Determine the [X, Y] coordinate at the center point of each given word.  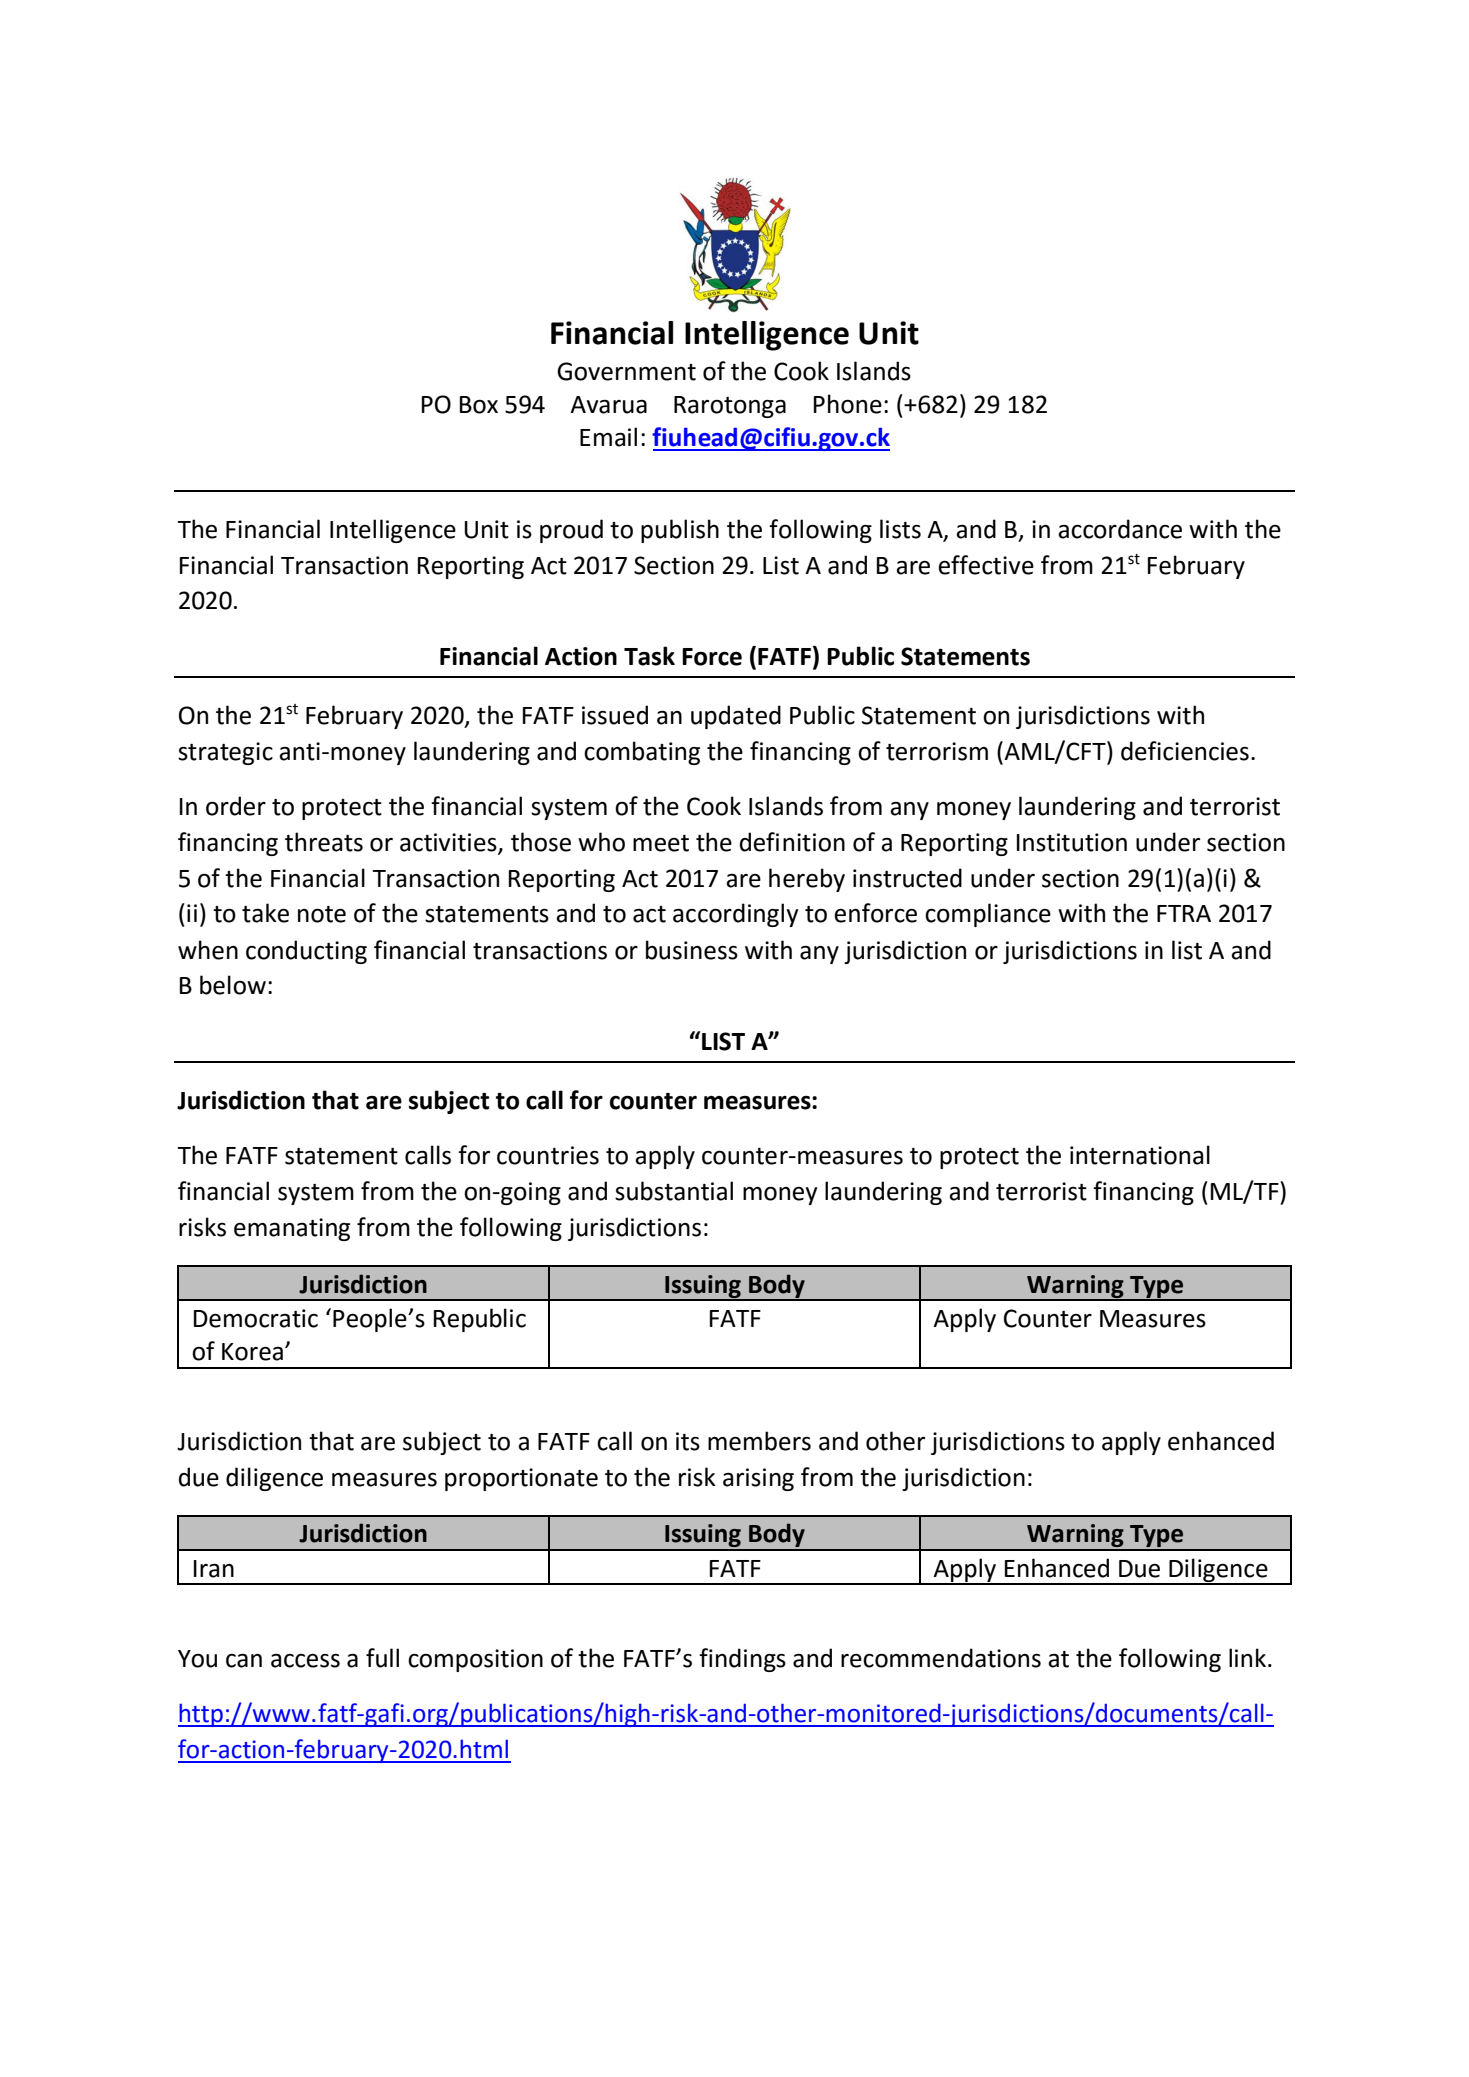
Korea [252, 1352]
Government [626, 371]
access [305, 1661]
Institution [1072, 842]
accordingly [735, 915]
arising [758, 1479]
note [322, 914]
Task [649, 656]
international [1140, 1155]
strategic [225, 753]
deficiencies [1185, 751]
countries [548, 1155]
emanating [292, 1229]
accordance [1120, 529]
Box [479, 405]
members [759, 1441]
